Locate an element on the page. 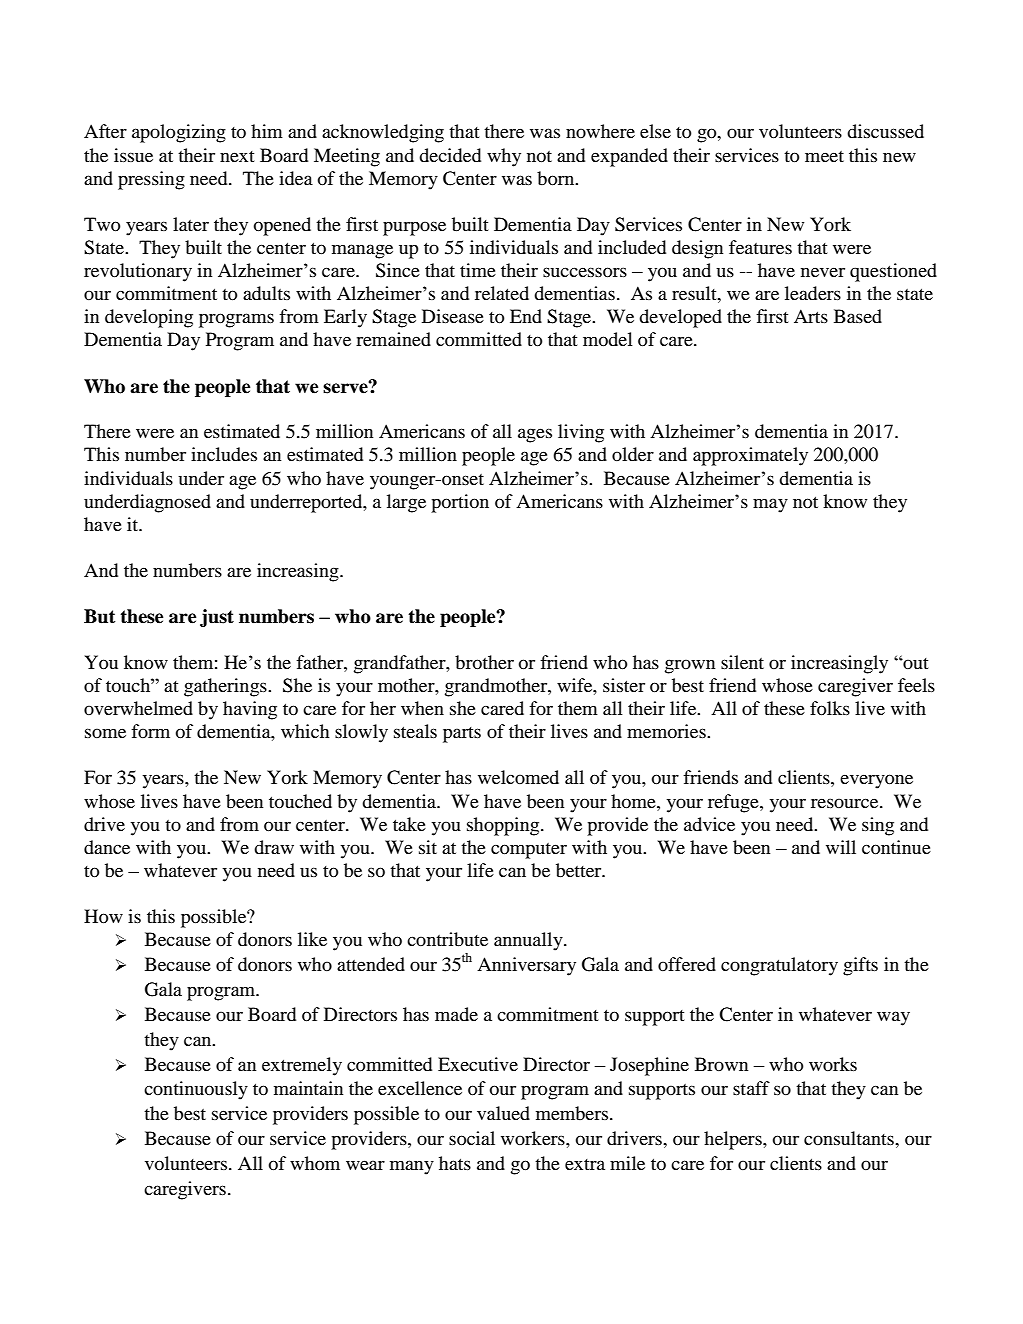  next is located at coordinates (237, 156).
